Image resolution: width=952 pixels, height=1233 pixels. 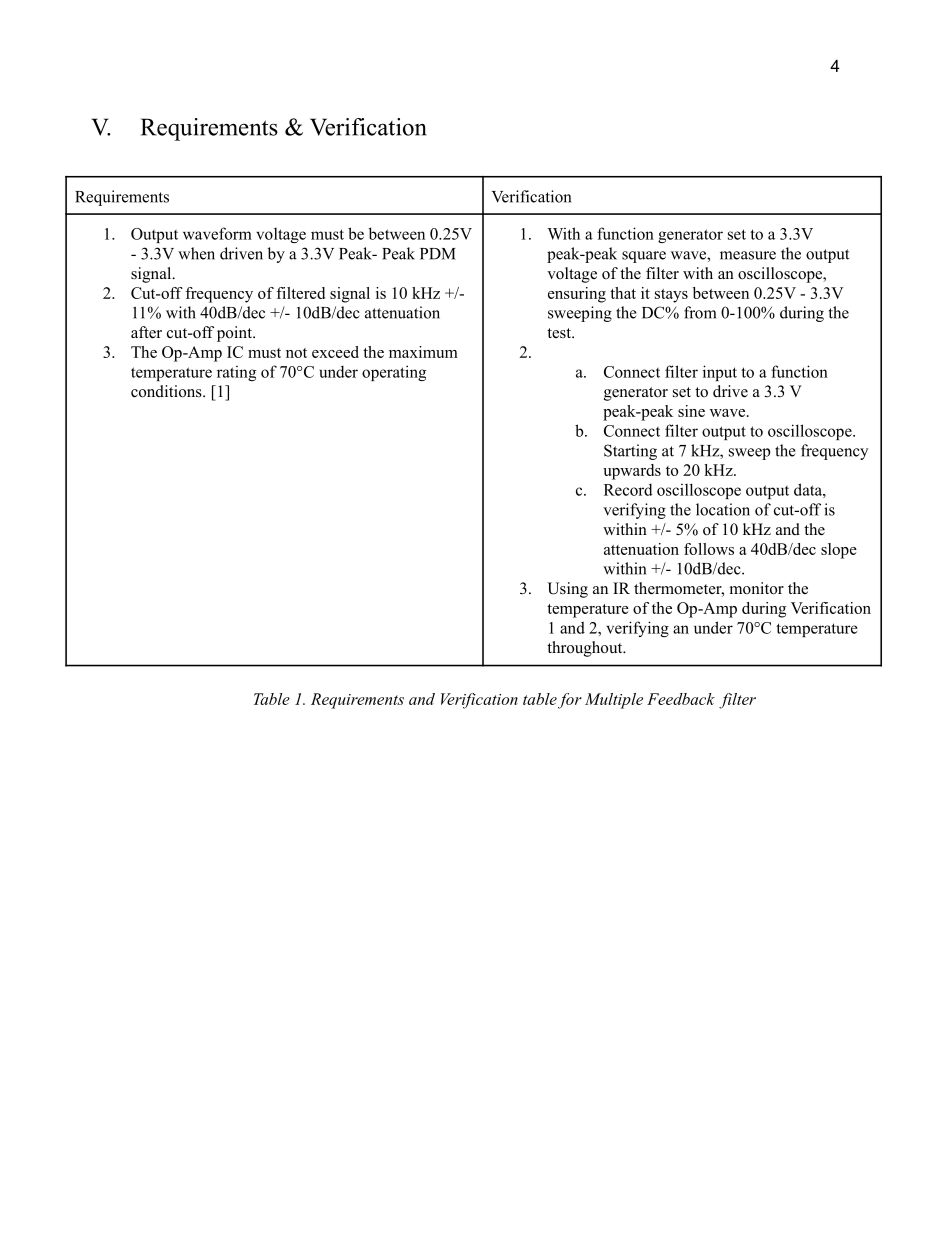 What do you see at coordinates (567, 590) in the screenshot?
I see `Using` at bounding box center [567, 590].
